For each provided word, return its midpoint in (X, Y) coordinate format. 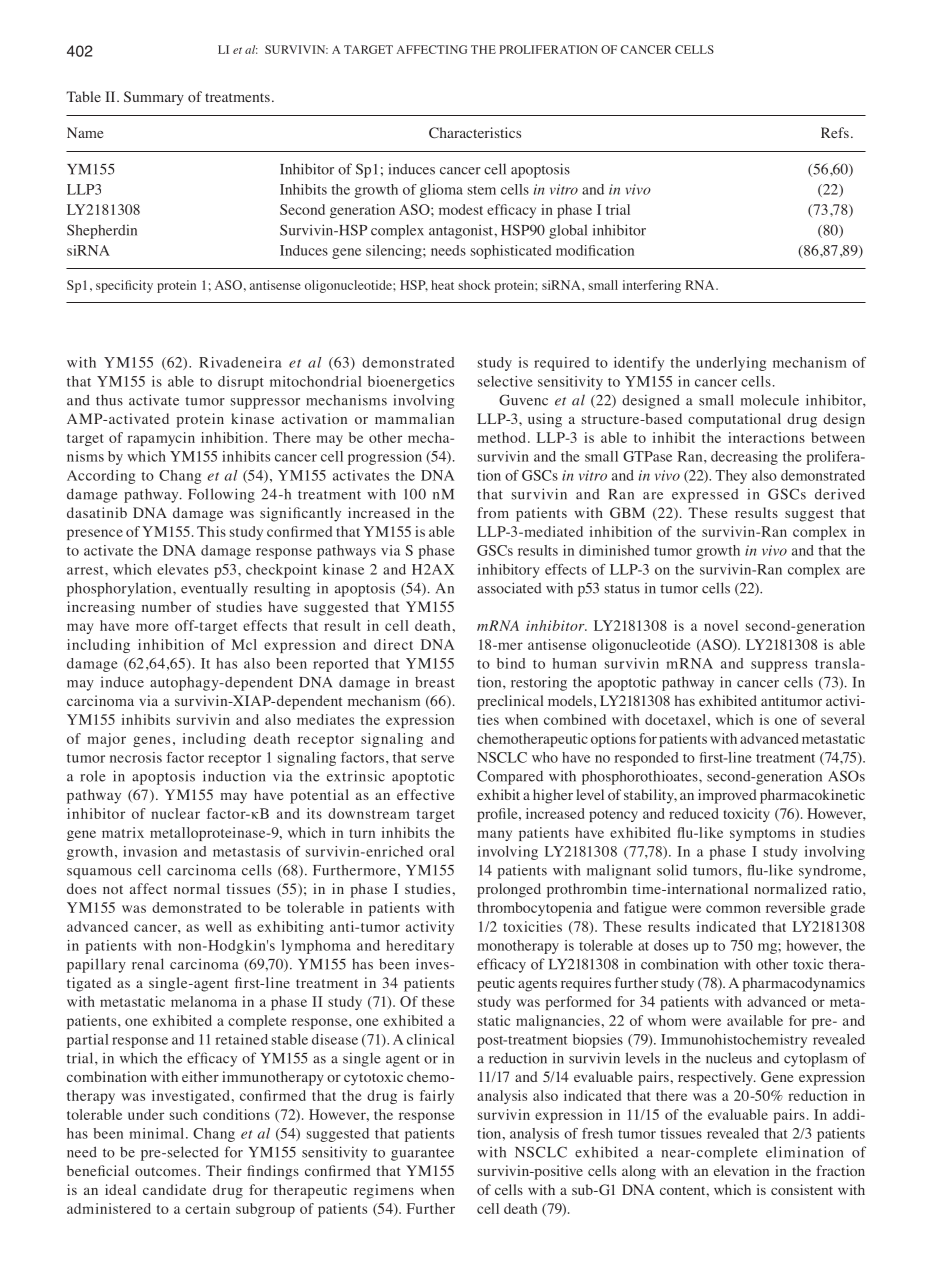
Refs (835, 132)
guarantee (422, 1155)
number (166, 606)
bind (511, 663)
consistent (802, 1189)
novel (721, 625)
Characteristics (475, 133)
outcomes (167, 1171)
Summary (154, 98)
